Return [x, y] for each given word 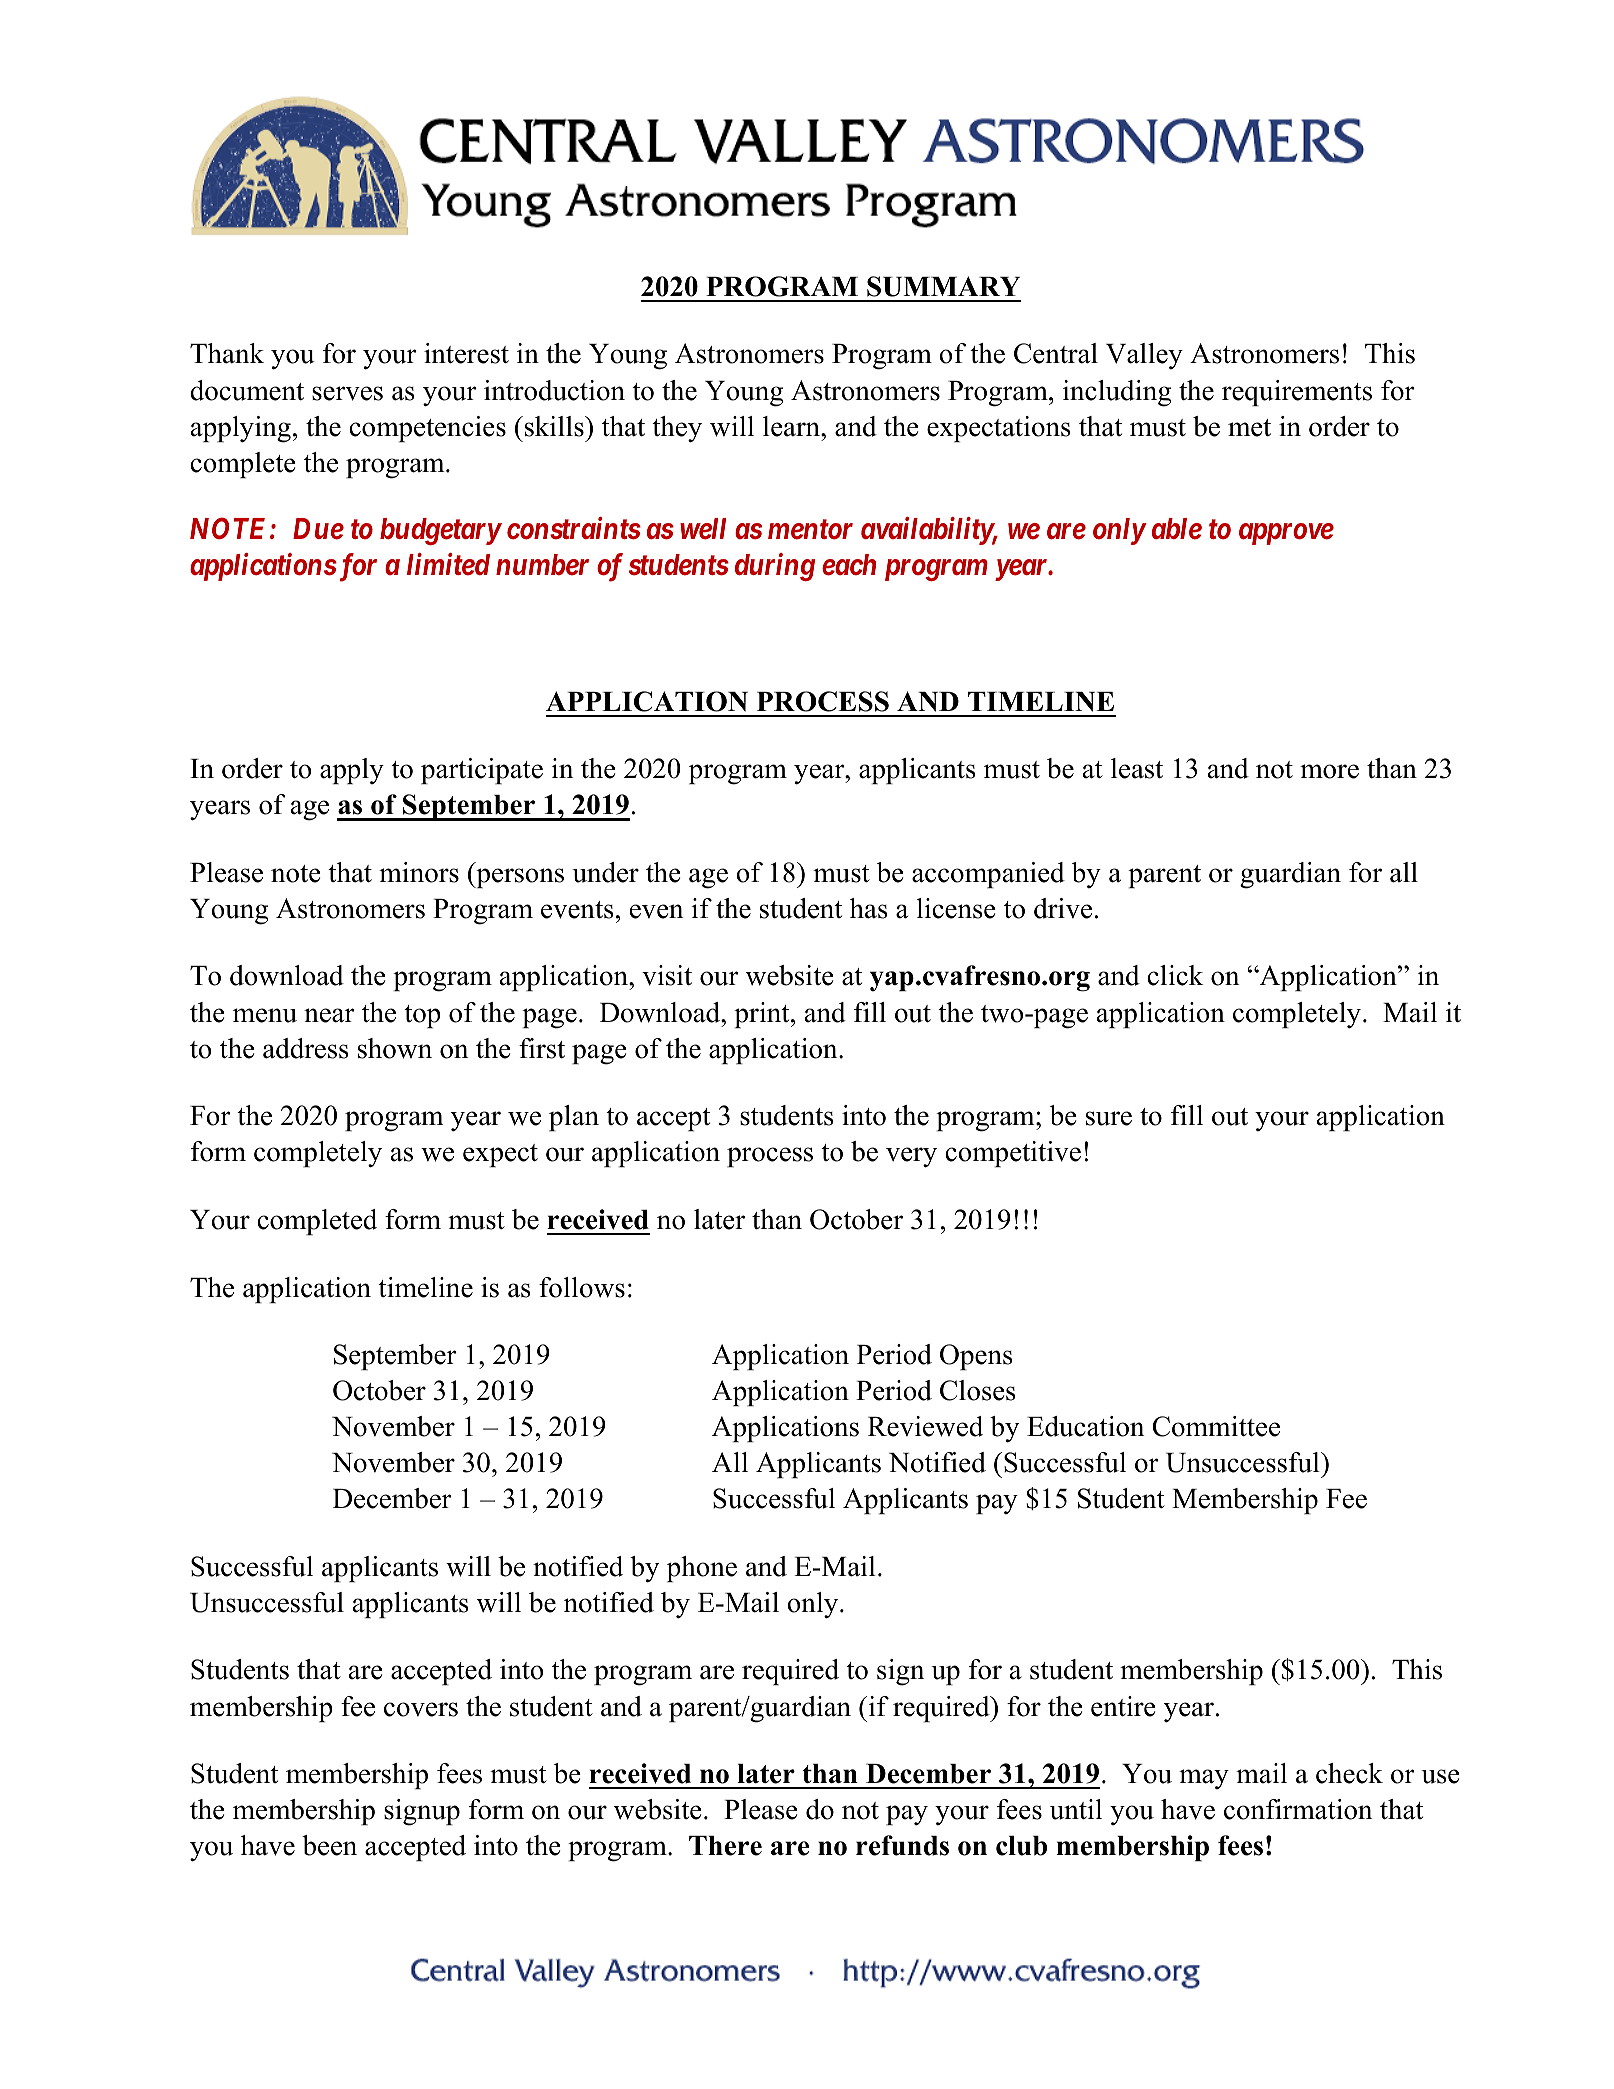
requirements [1297, 393]
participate [482, 771]
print [763, 1015]
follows [582, 1287]
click [1175, 975]
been [329, 1845]
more [1329, 771]
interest [466, 353]
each [849, 565]
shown [395, 1048]
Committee [1216, 1426]
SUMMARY [943, 286]
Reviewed [925, 1426]
